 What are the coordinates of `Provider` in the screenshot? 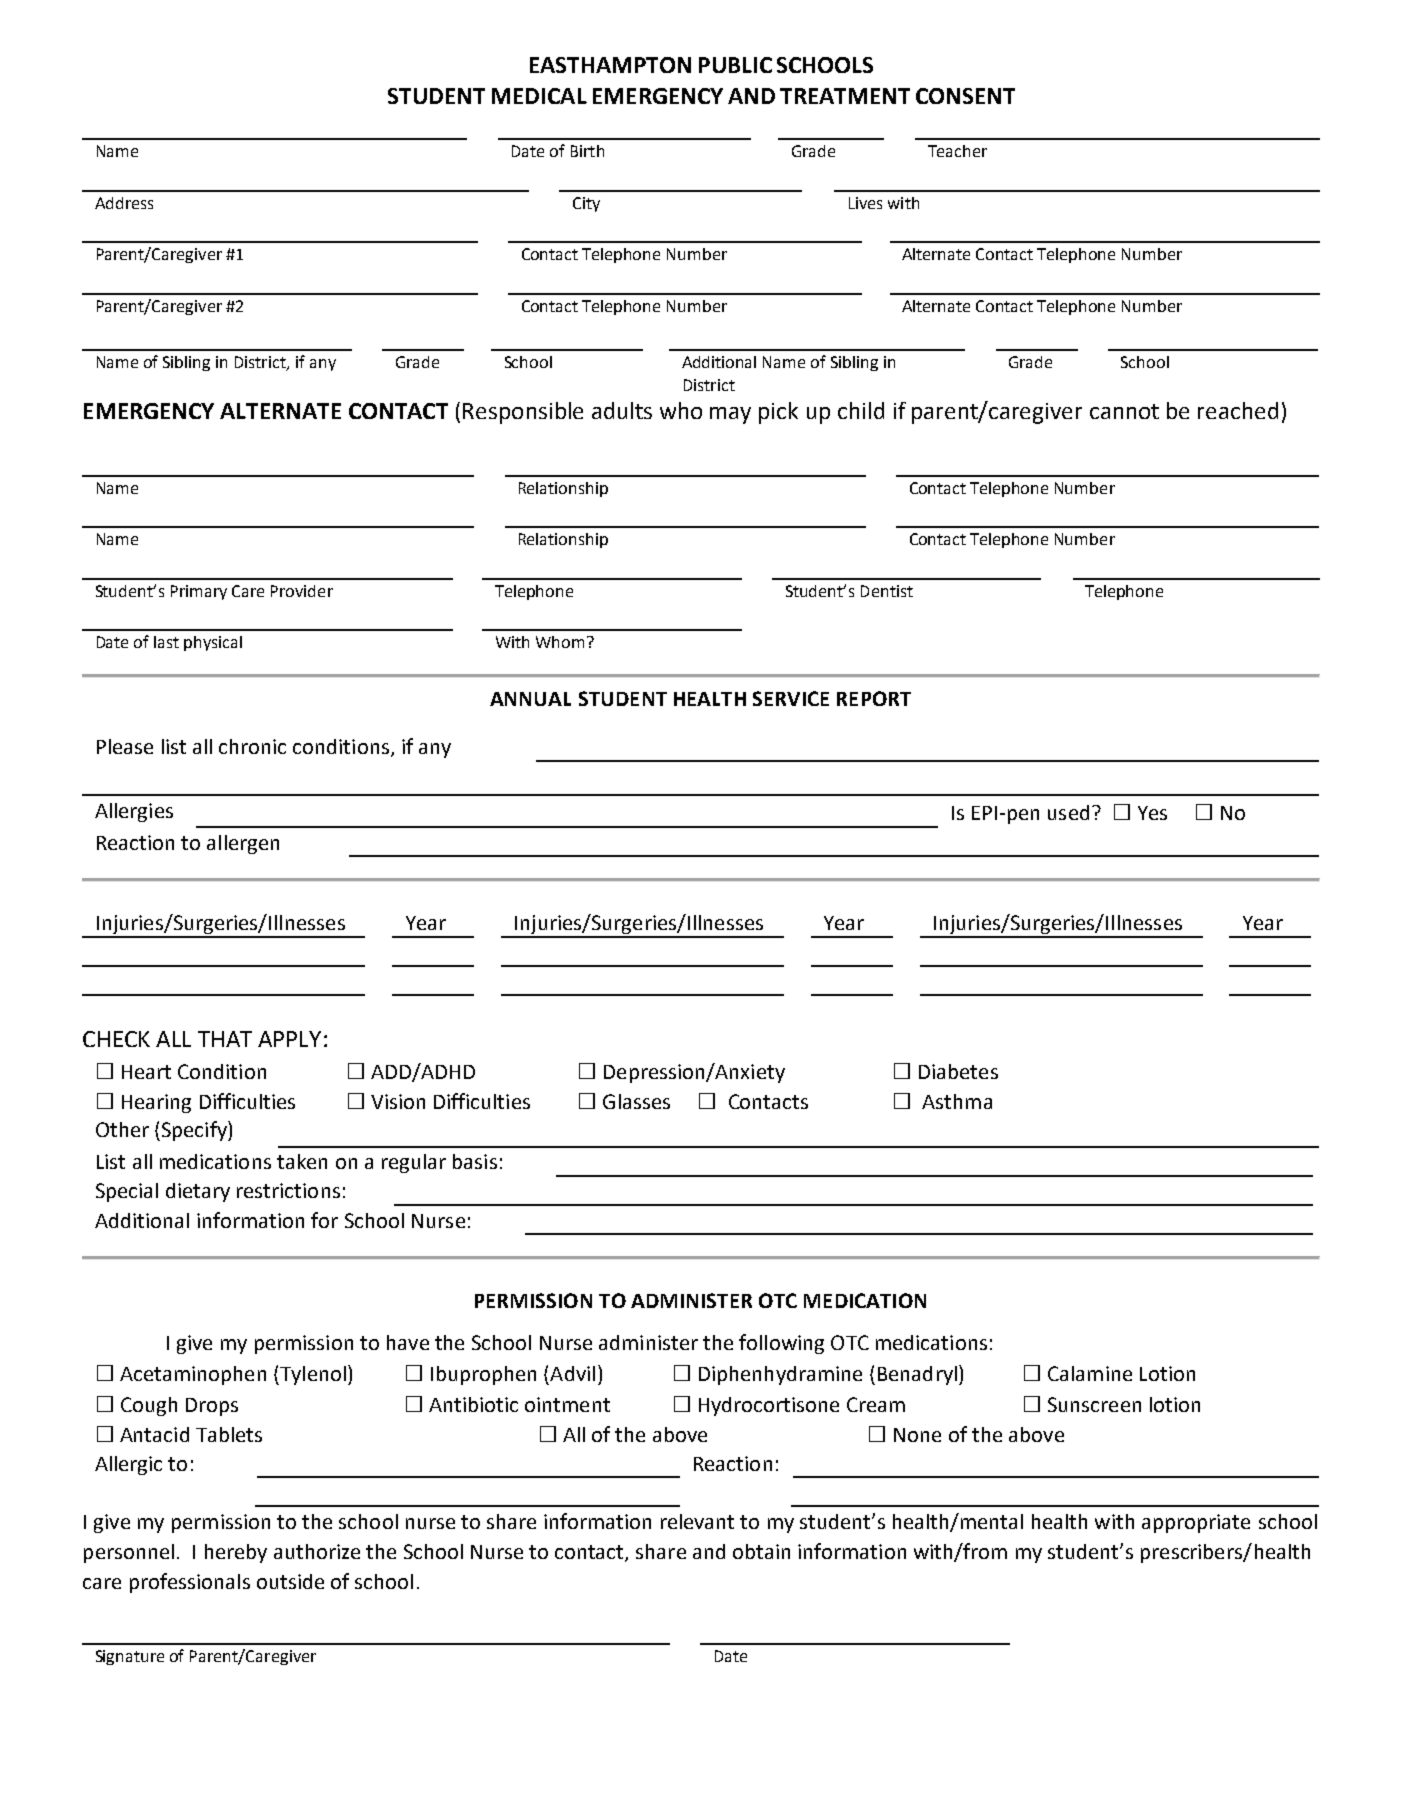 It's located at (302, 591).
